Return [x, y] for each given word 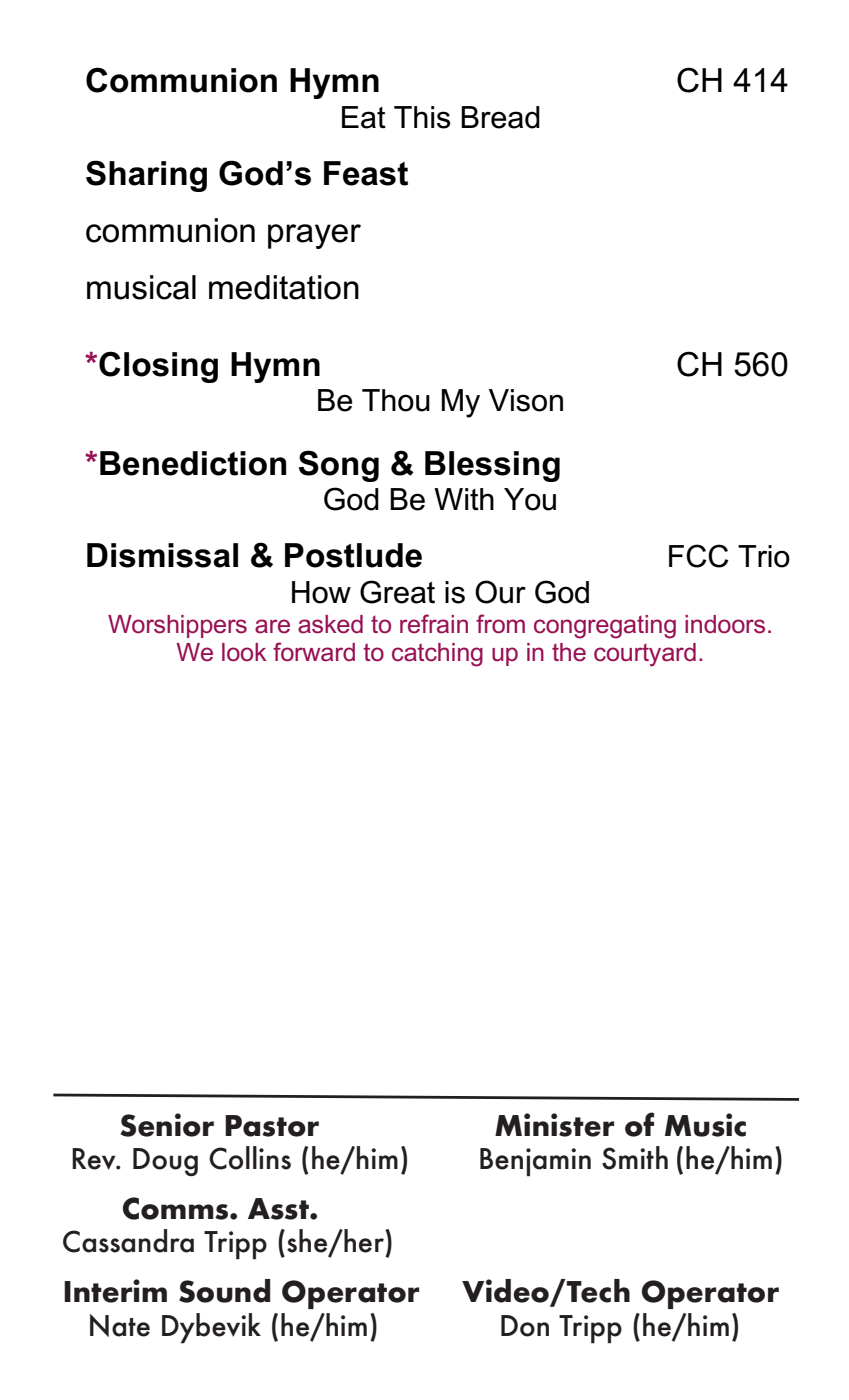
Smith [635, 1158]
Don [525, 1326]
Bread [500, 117]
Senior [167, 1125]
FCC [699, 556]
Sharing [146, 176]
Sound [224, 1291]
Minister [554, 1125]
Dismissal [162, 555]
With [464, 499]
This [422, 117]
